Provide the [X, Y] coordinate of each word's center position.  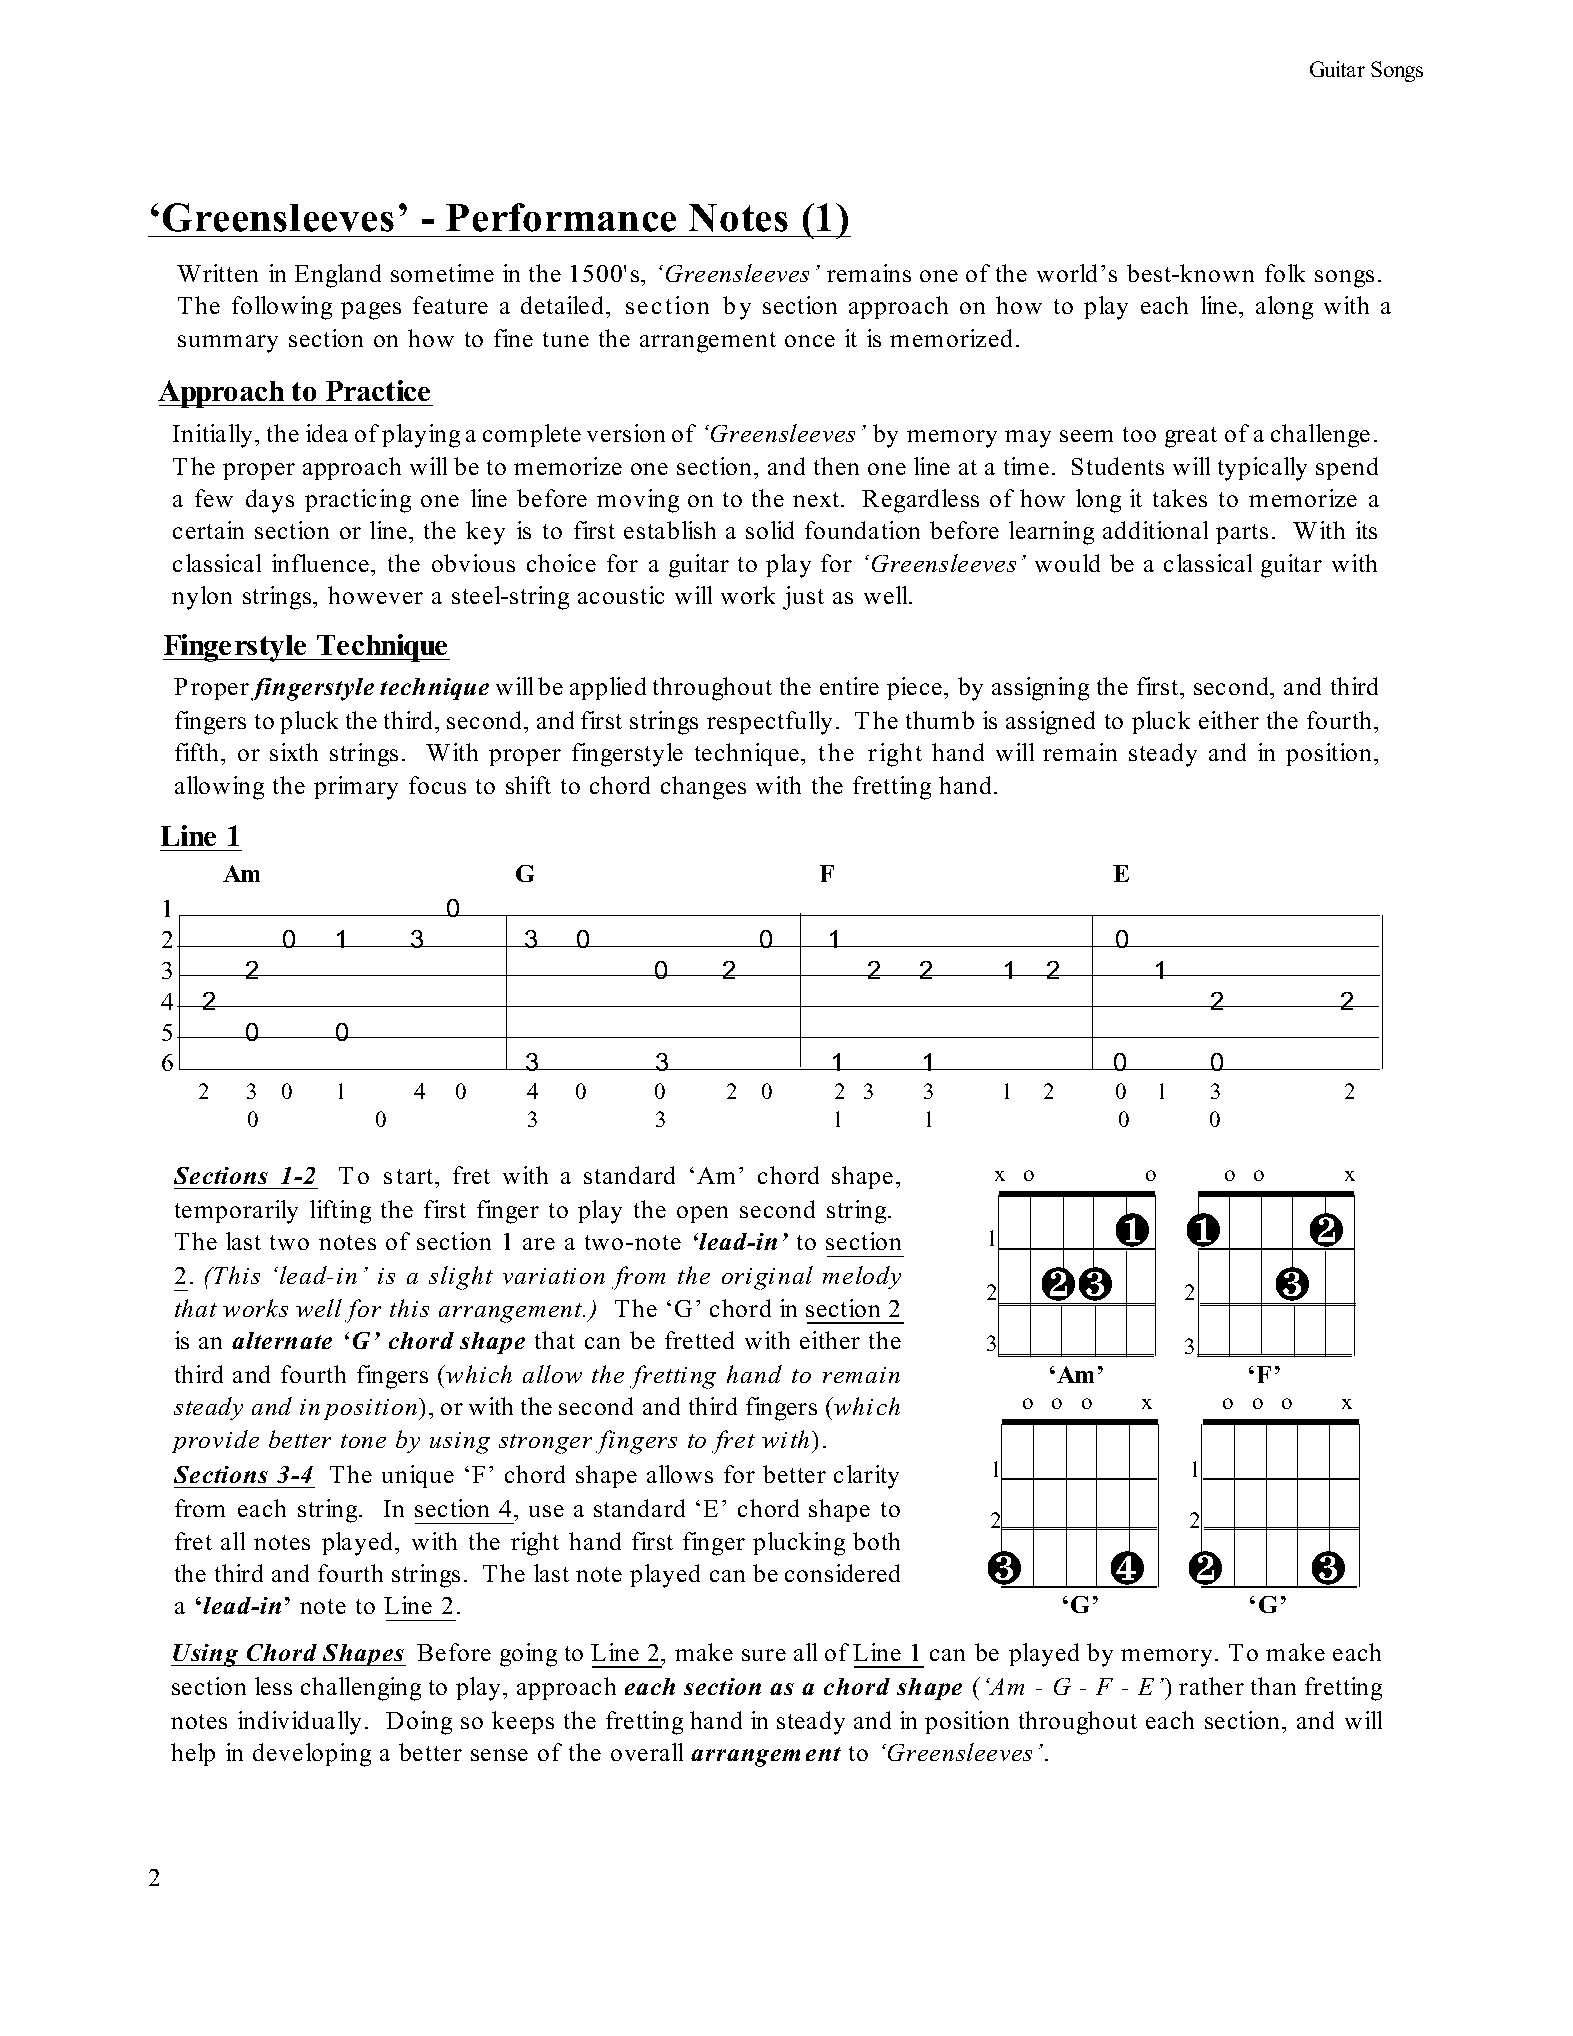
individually [299, 1723]
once [810, 341]
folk [1285, 273]
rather [1211, 1686]
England [338, 276]
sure [764, 1655]
